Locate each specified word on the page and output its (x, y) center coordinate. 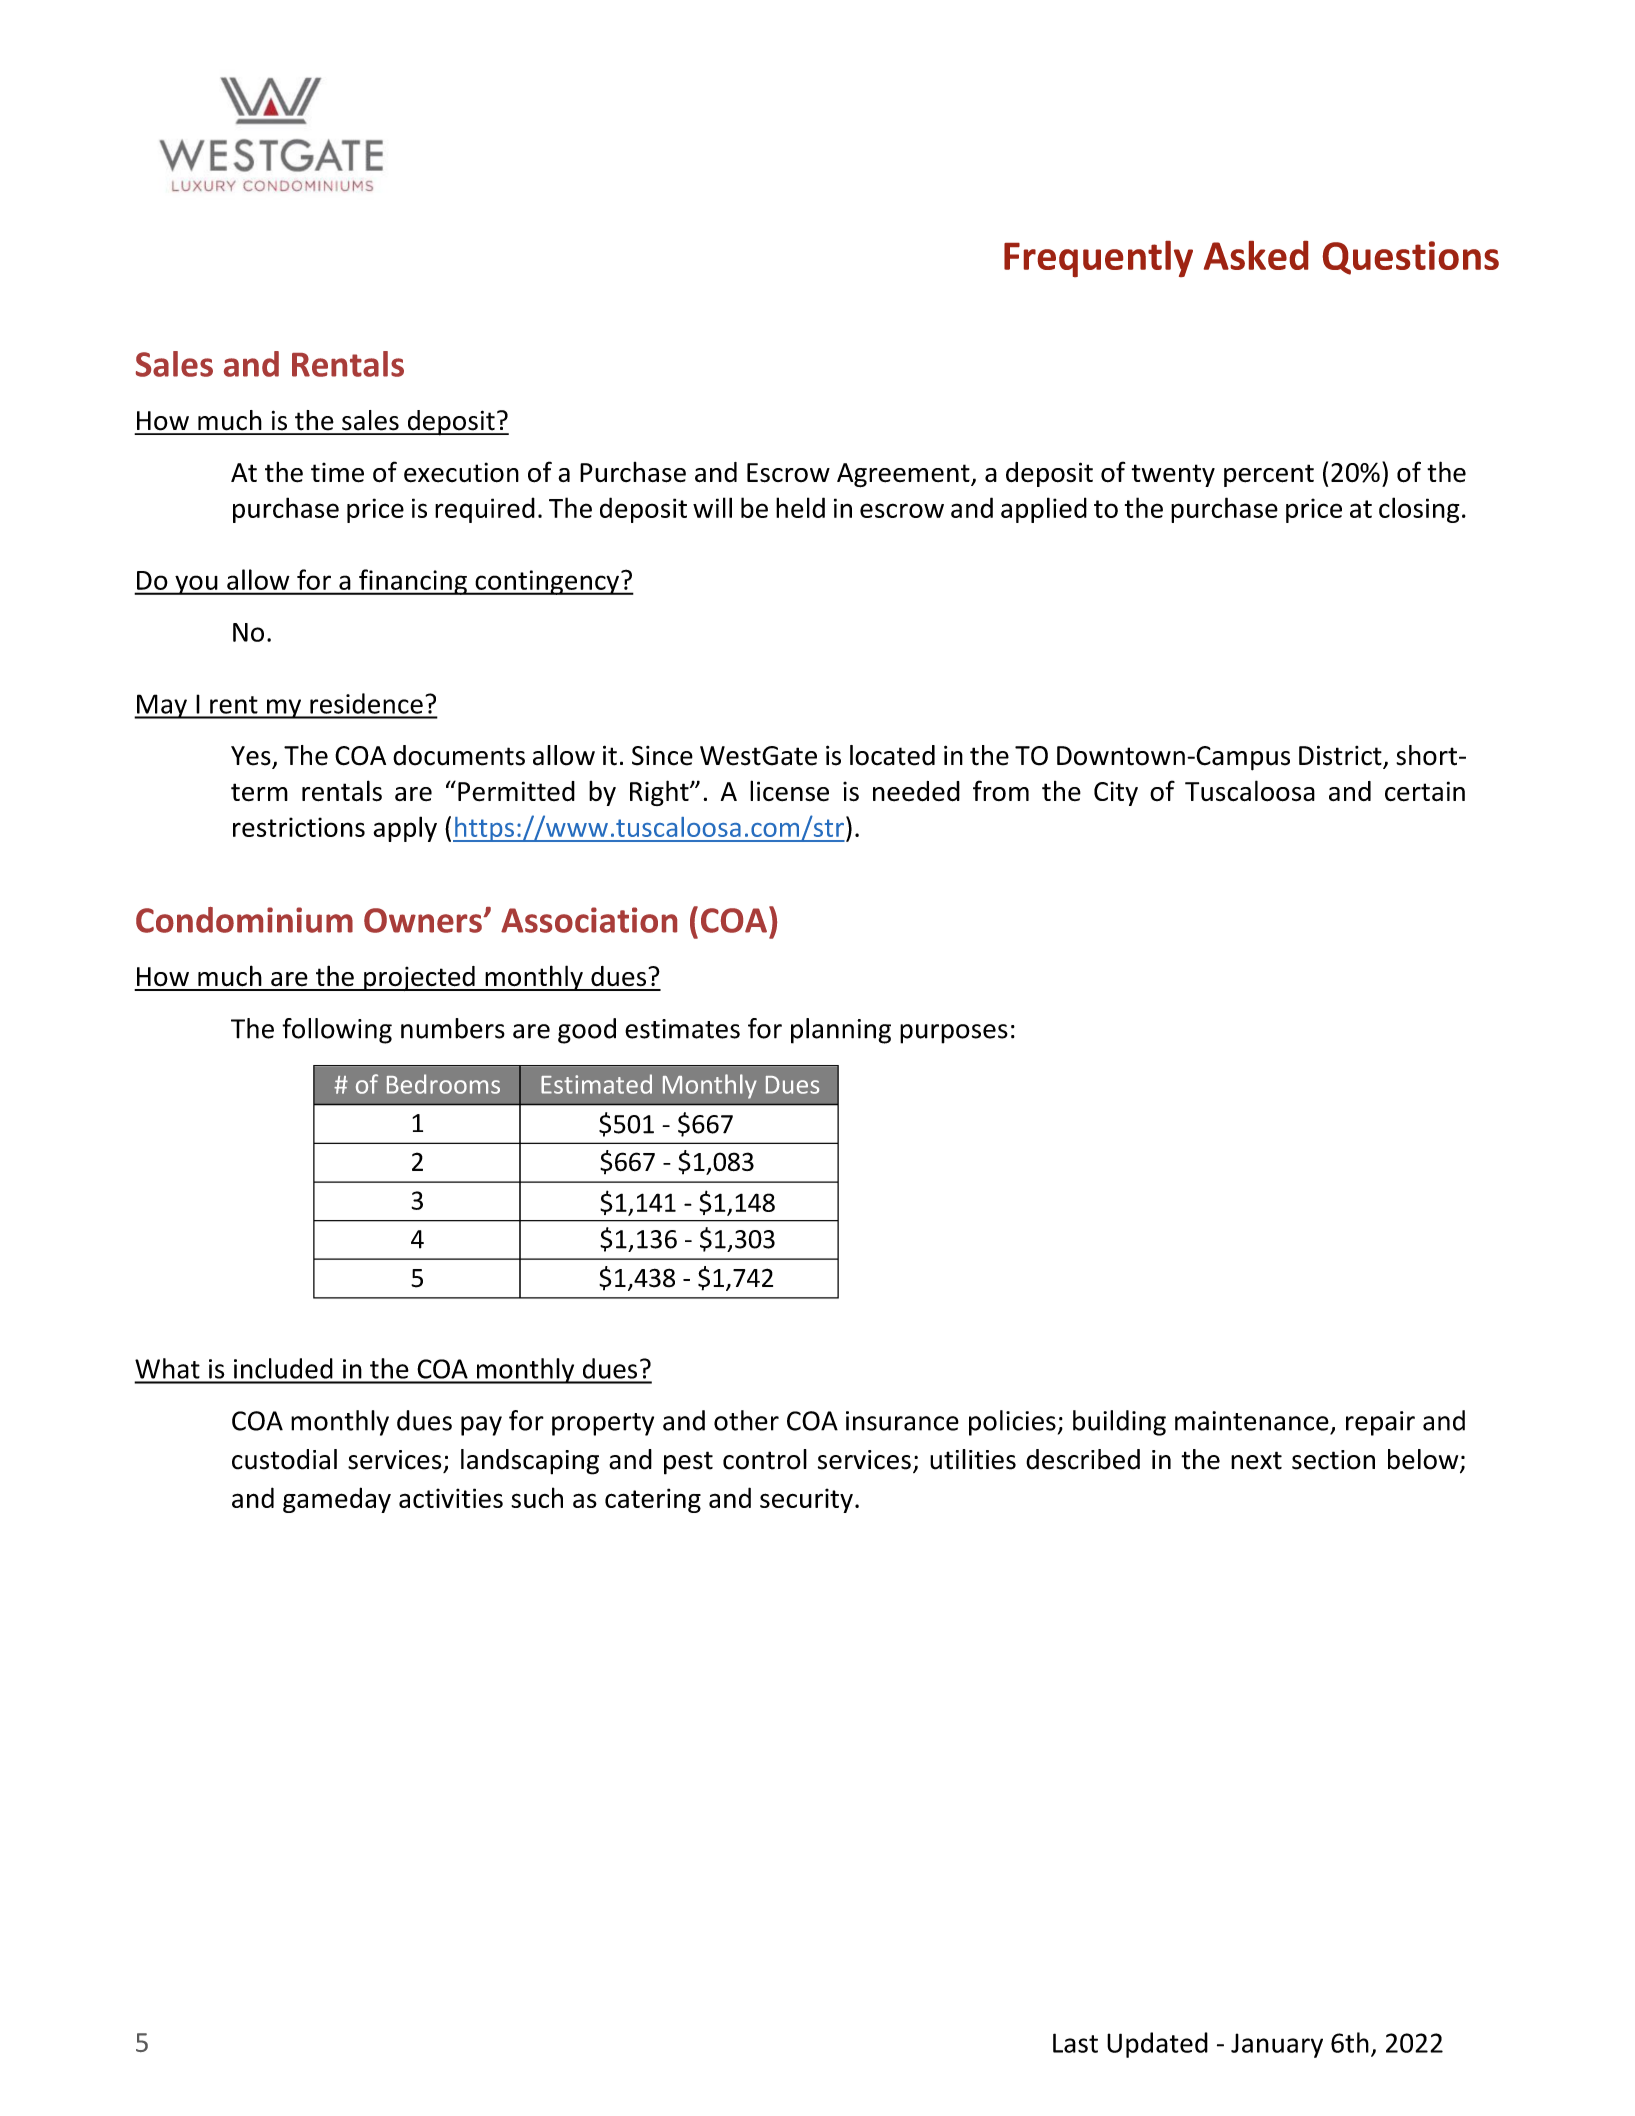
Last (1075, 2043)
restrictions (299, 827)
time (337, 472)
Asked (1256, 255)
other (746, 1420)
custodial (284, 1459)
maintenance (1252, 1421)
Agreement (904, 475)
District (1341, 756)
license (789, 791)
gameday (337, 1500)
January (1277, 2045)
